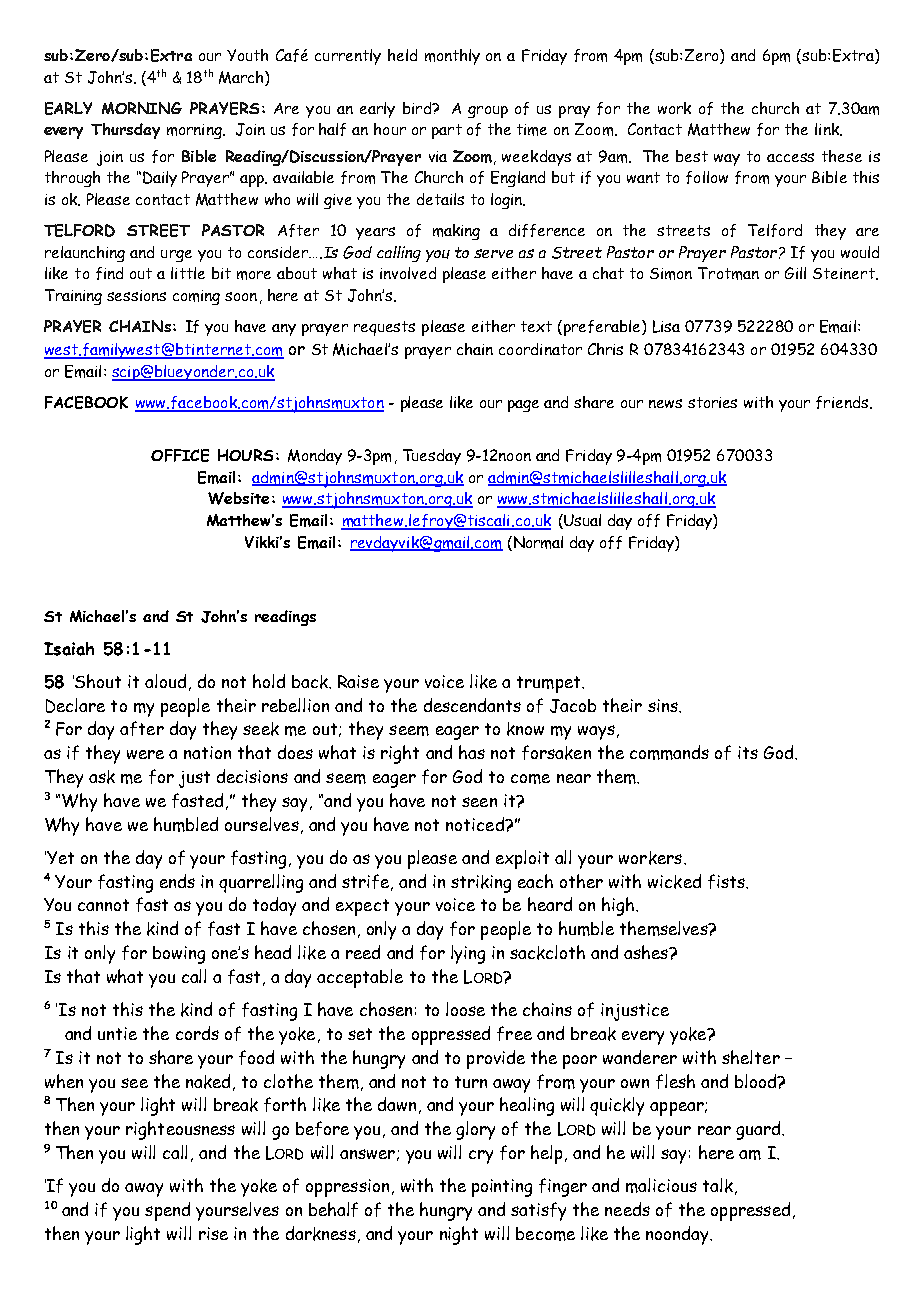 This screenshot has width=924, height=1308. What do you see at coordinates (502, 1188) in the screenshot?
I see `pointing` at bounding box center [502, 1188].
